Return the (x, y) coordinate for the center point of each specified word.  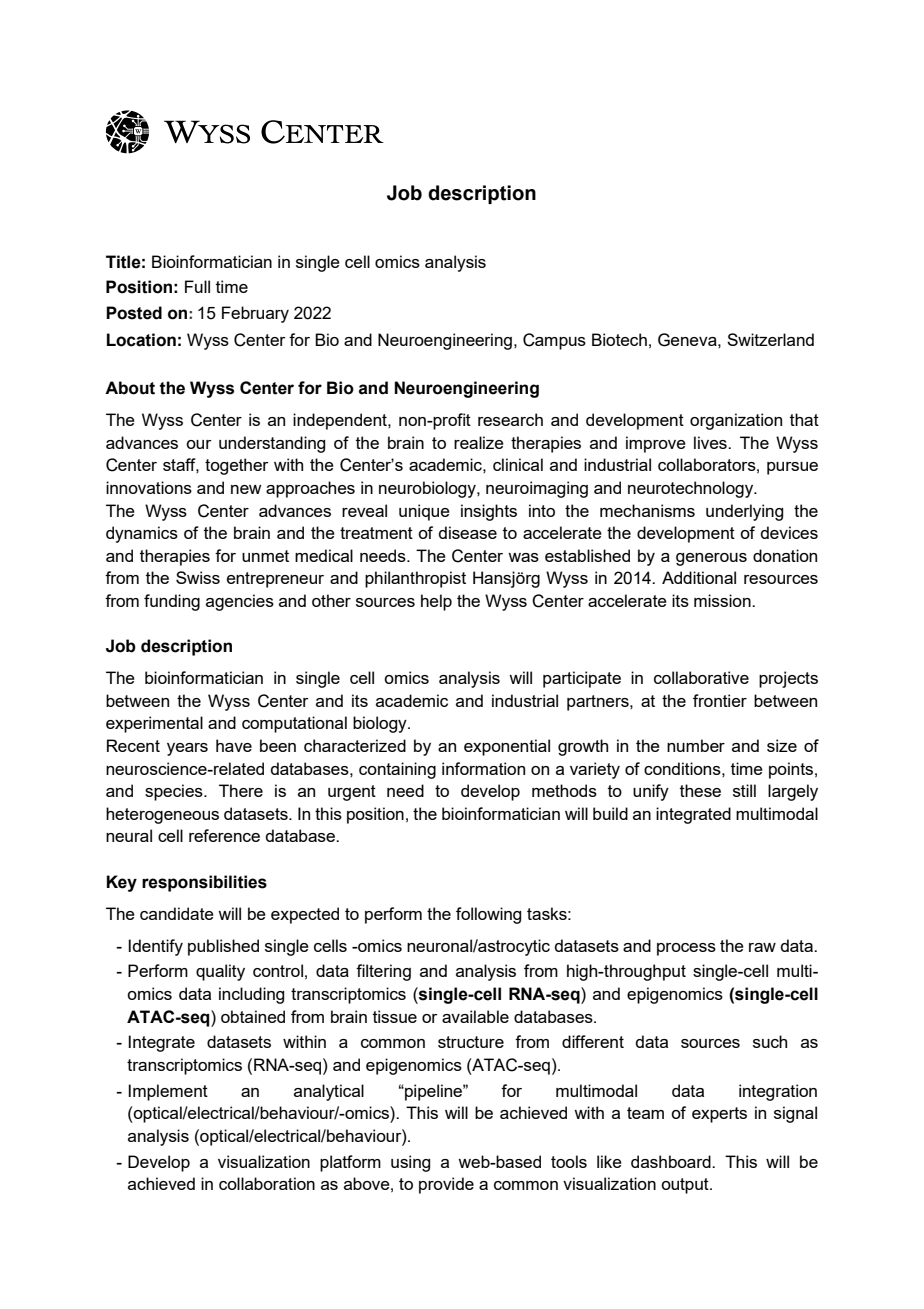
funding (172, 602)
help (436, 602)
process (686, 949)
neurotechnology (692, 489)
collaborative (701, 677)
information (483, 768)
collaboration (267, 1183)
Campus (554, 341)
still (744, 790)
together (237, 466)
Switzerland (770, 339)
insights (489, 512)
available (475, 1016)
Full (197, 286)
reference (224, 835)
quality (220, 972)
